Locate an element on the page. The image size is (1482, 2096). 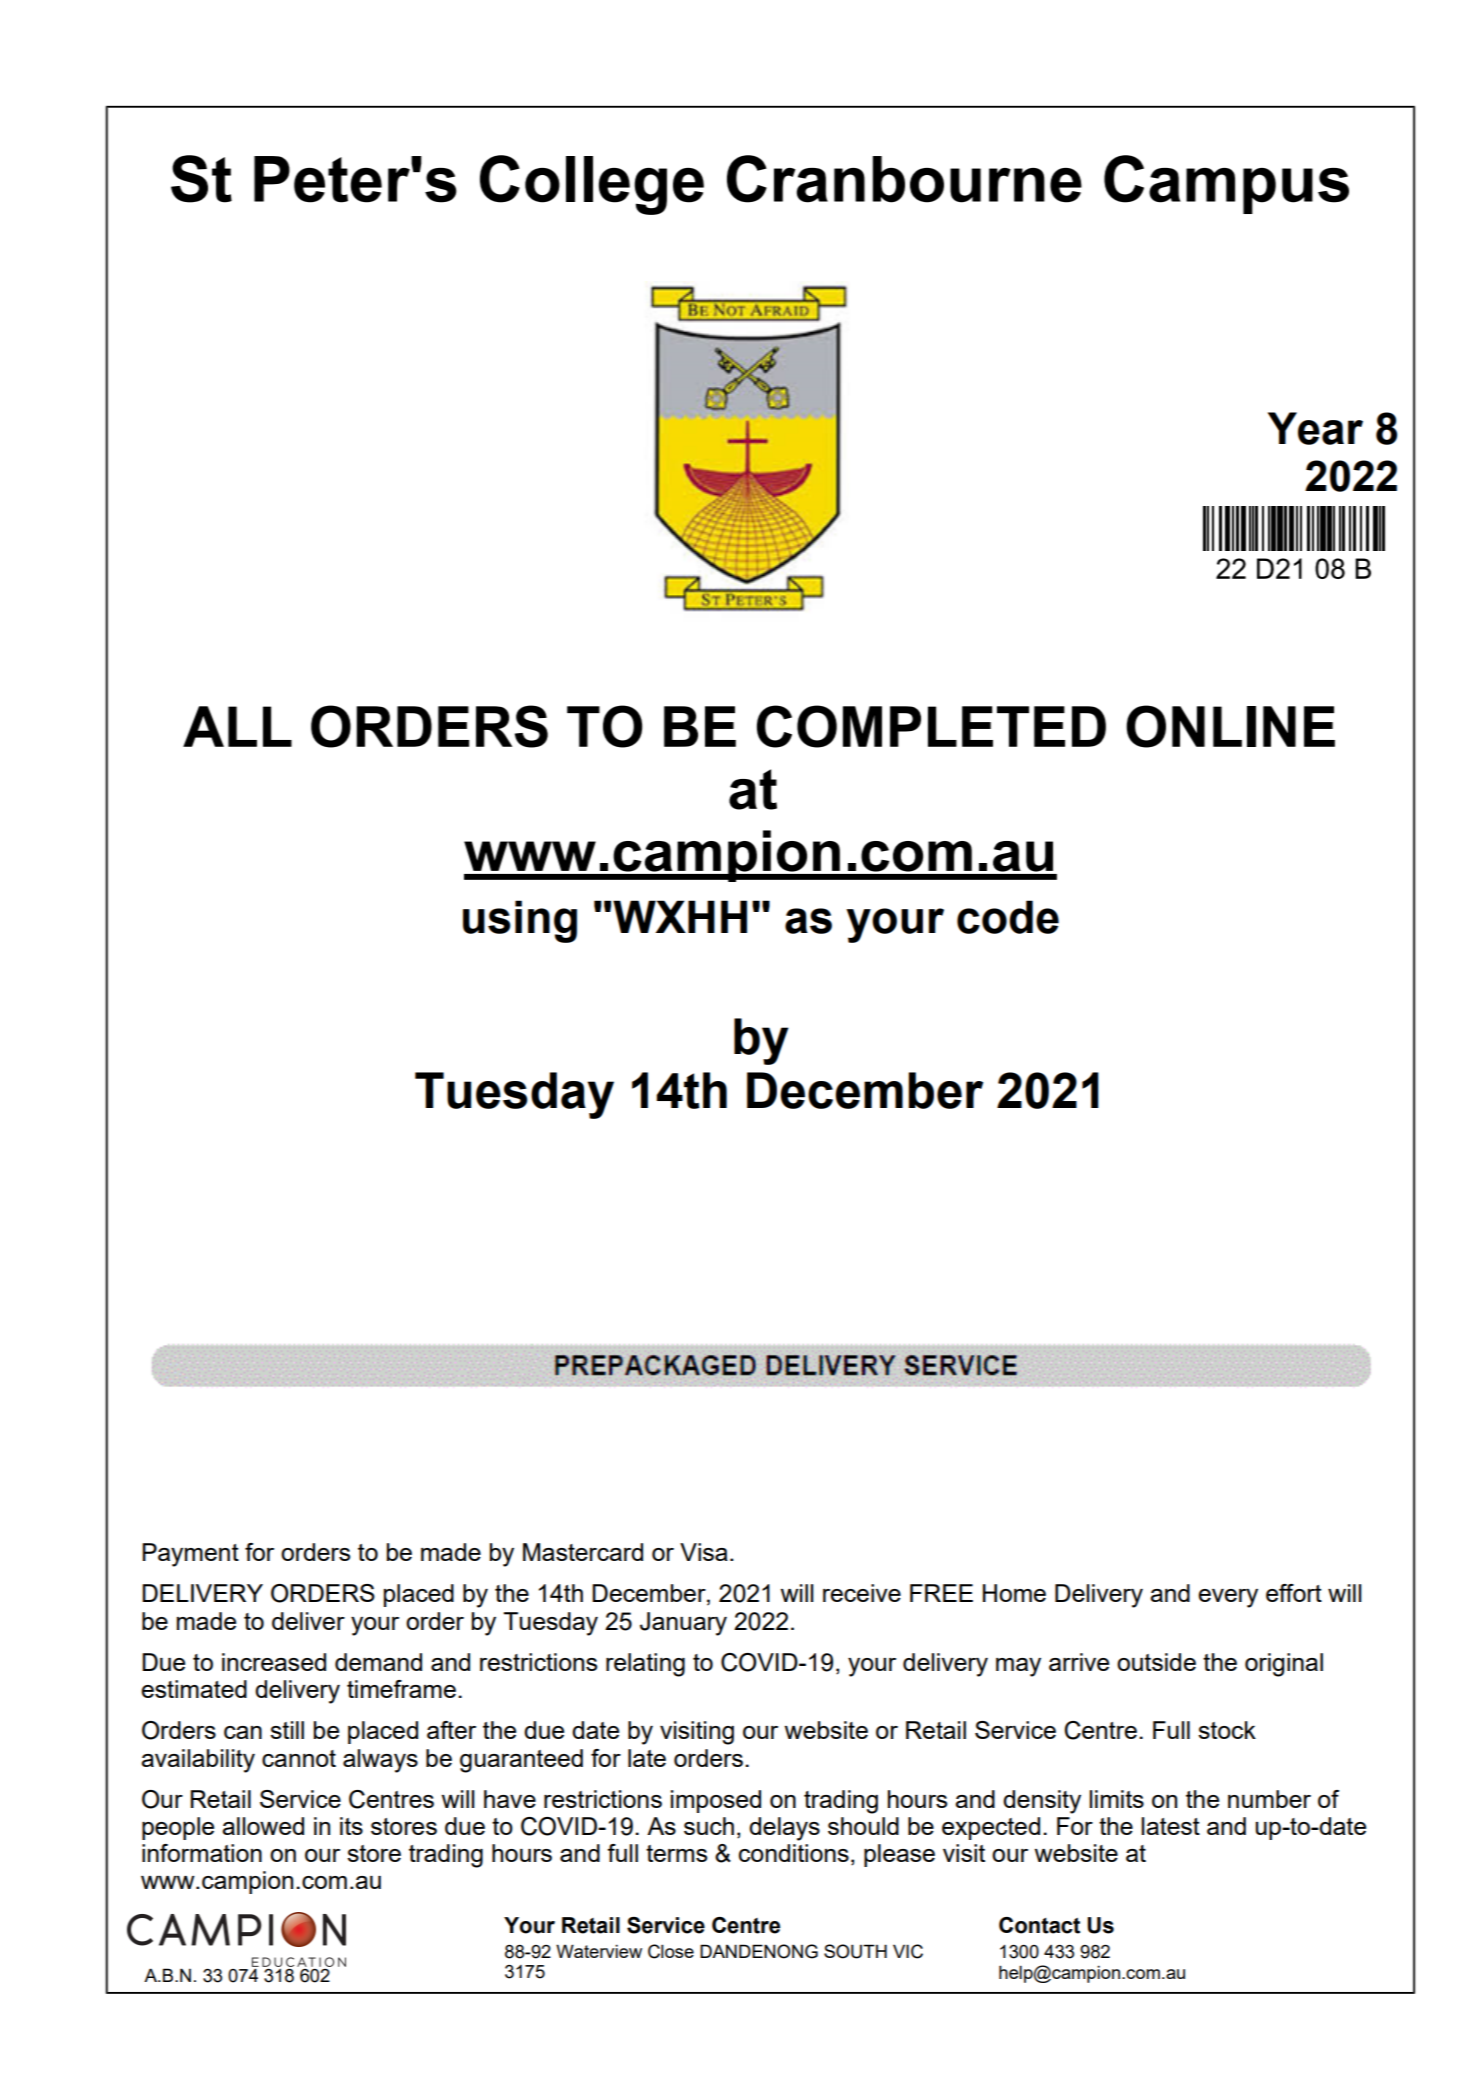
College is located at coordinates (592, 185).
